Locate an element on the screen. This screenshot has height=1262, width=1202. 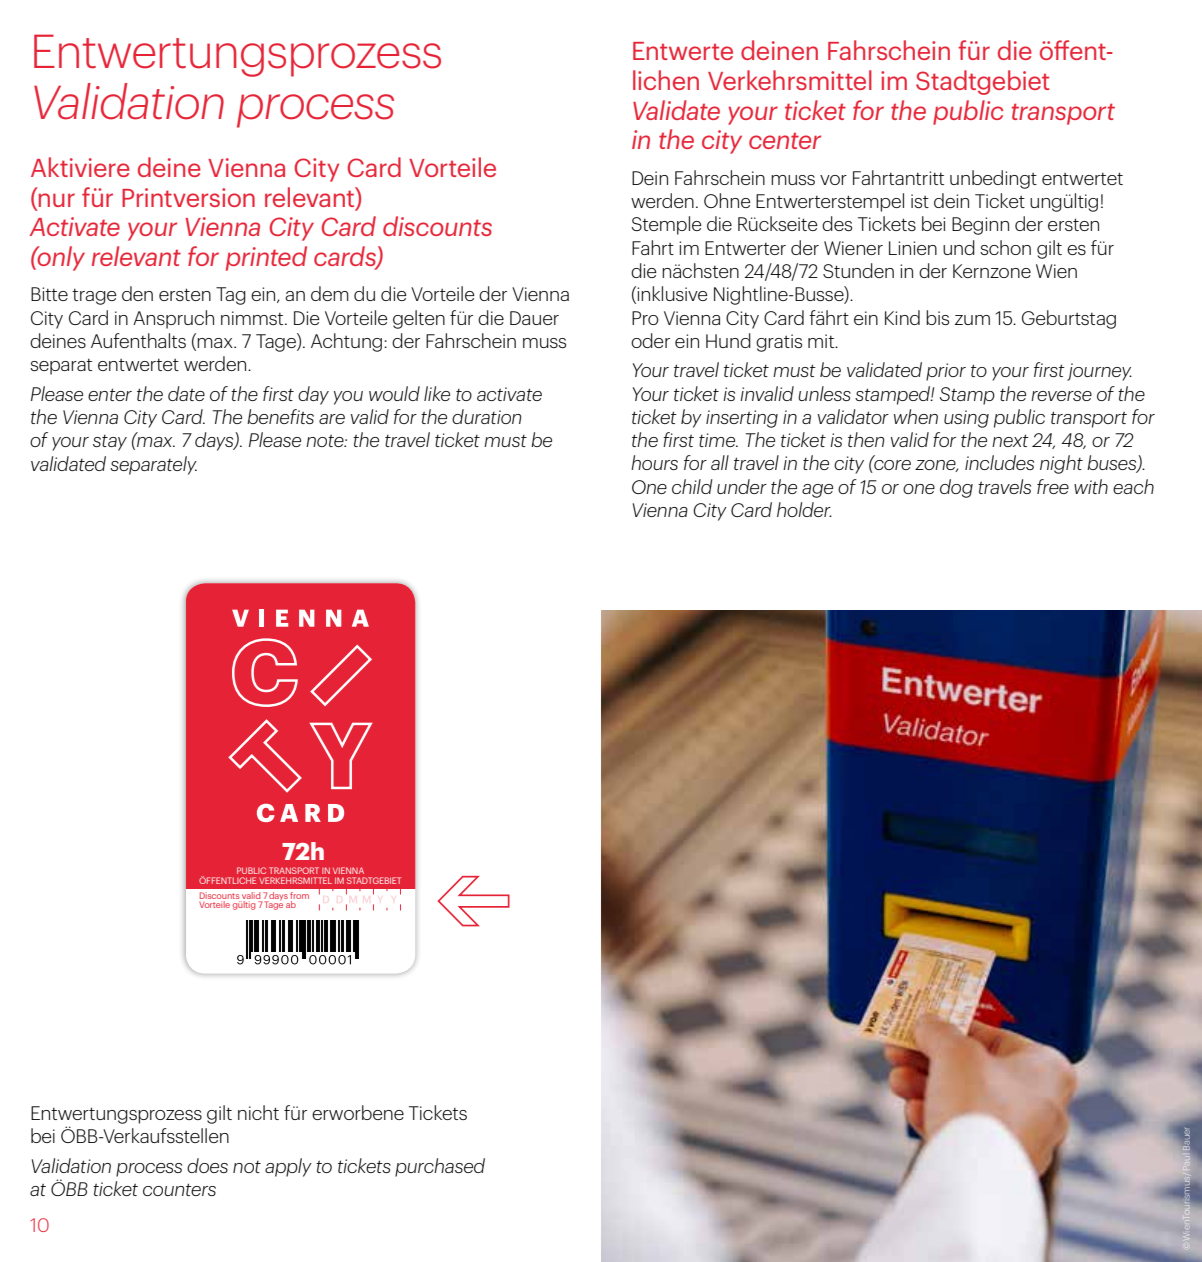
holder is located at coordinates (804, 509).
